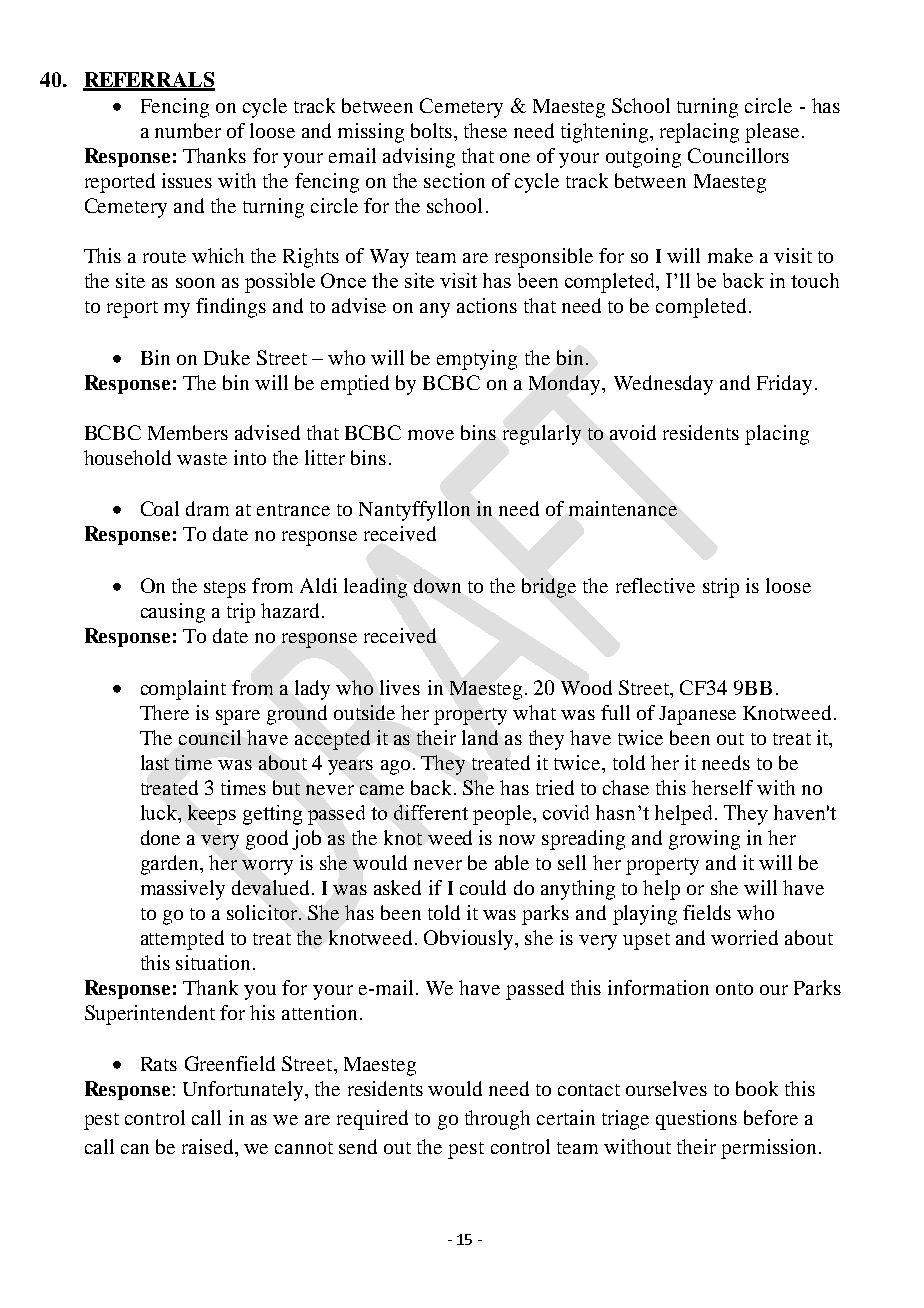  What do you see at coordinates (209, 1146) in the image?
I see `raised` at bounding box center [209, 1146].
